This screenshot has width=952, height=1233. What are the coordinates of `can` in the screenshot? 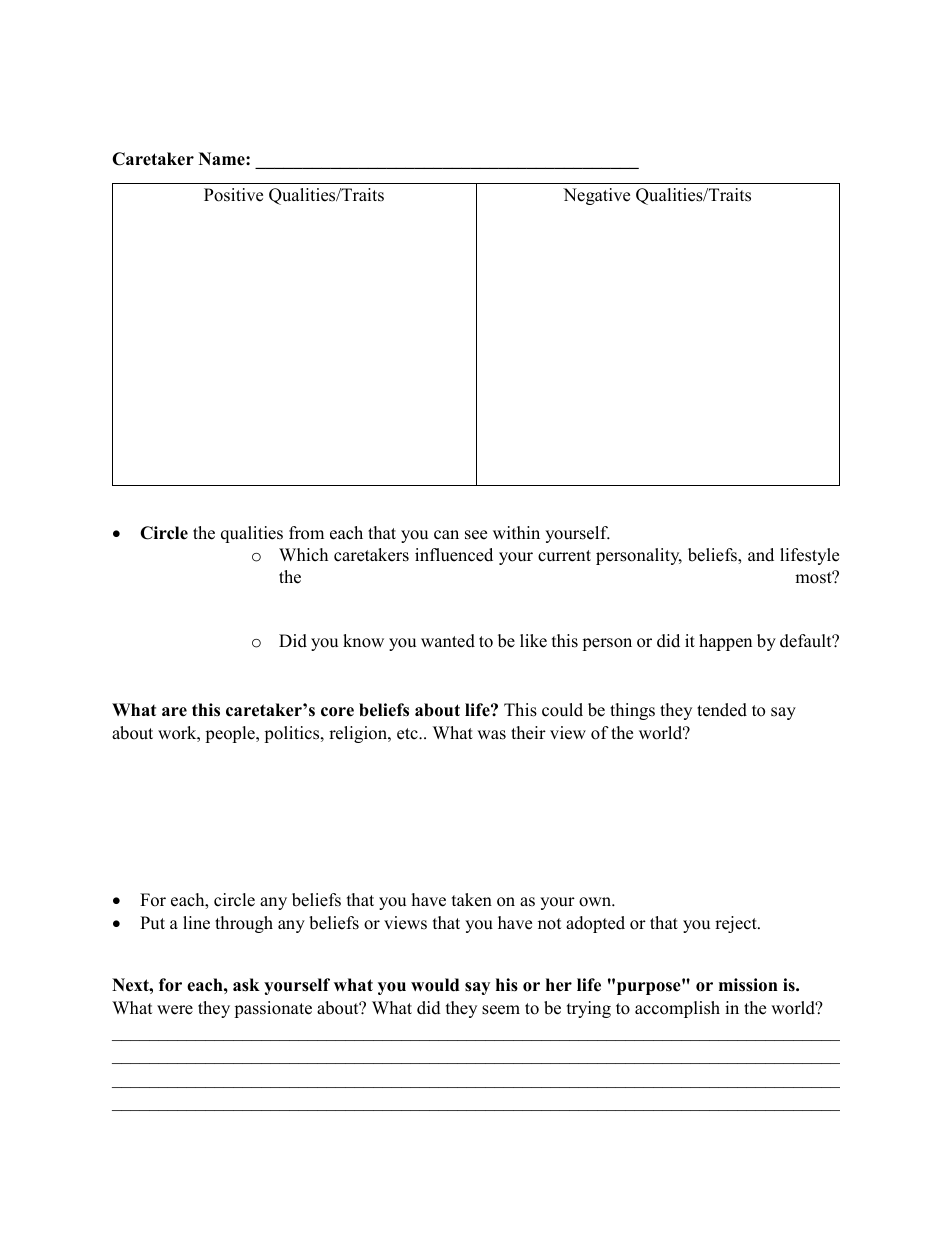 It's located at (446, 535).
